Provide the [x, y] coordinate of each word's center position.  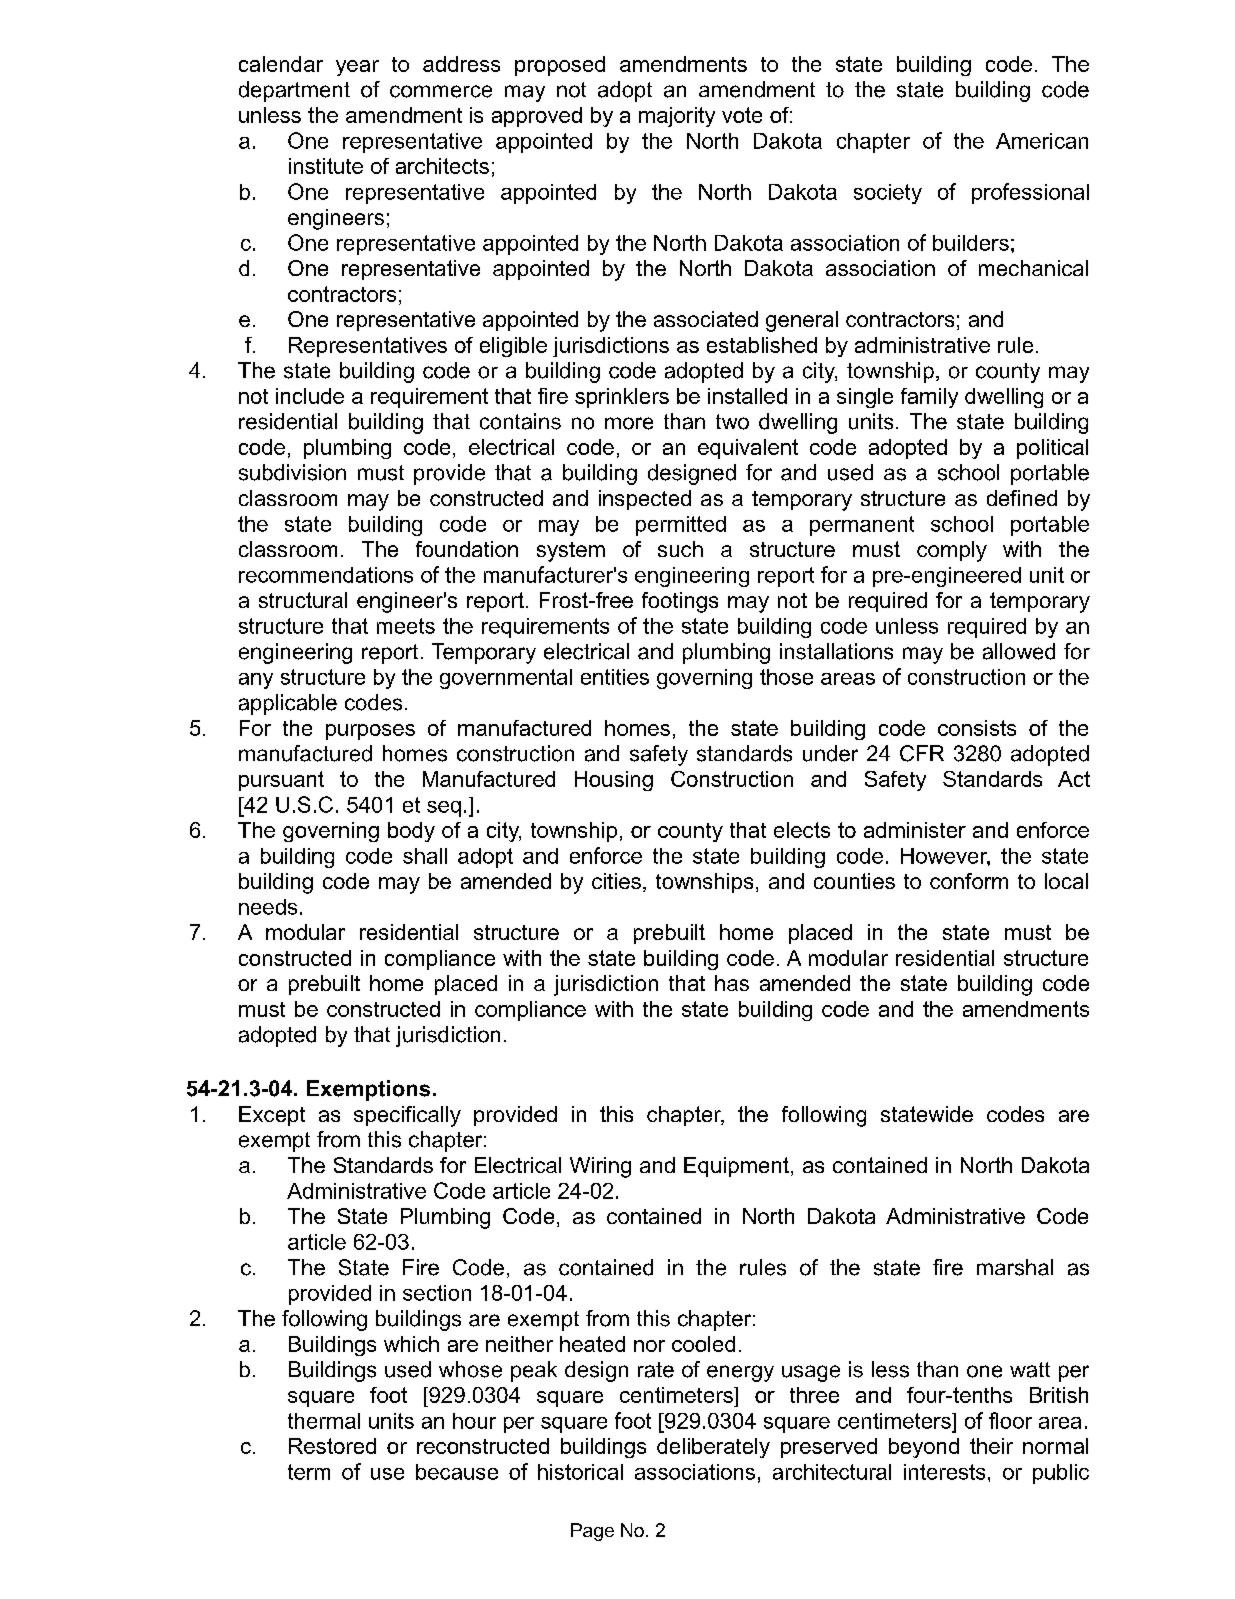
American [1042, 141]
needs [268, 907]
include [310, 396]
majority [677, 117]
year [357, 68]
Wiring [600, 1167]
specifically [407, 1116]
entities [615, 677]
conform [969, 881]
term [309, 1472]
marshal [1015, 1267]
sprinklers [622, 398]
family [929, 398]
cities [616, 881]
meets [406, 626]
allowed [1019, 651]
